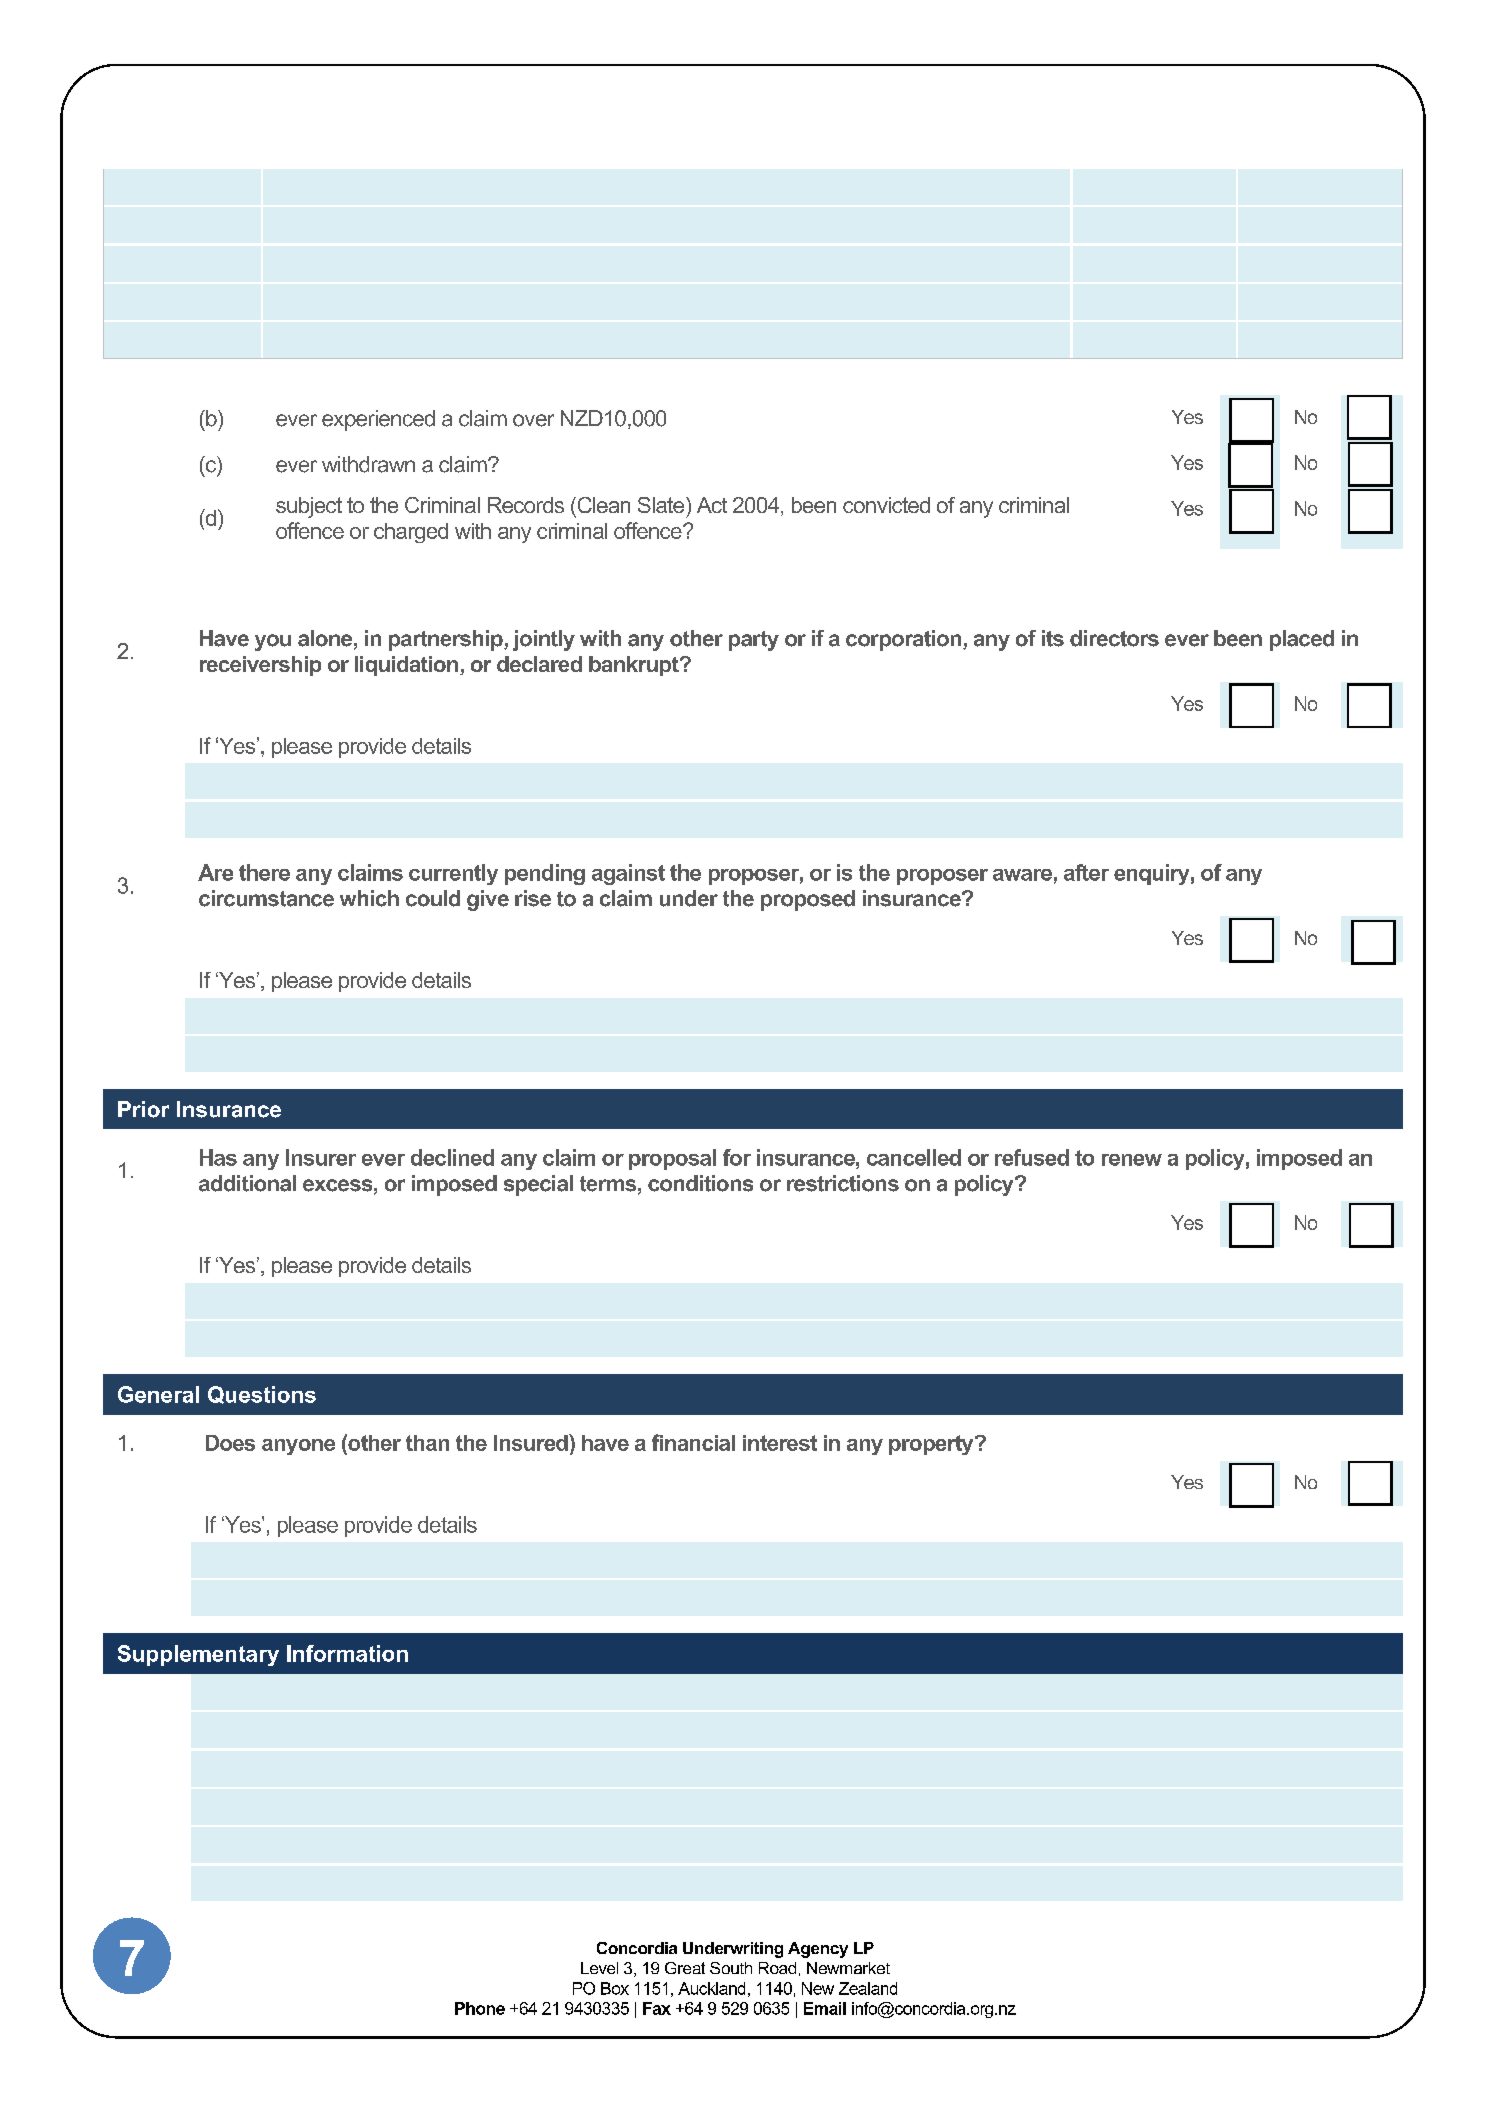 The width and height of the image is (1486, 2102). I want to click on Phone, so click(480, 2008).
